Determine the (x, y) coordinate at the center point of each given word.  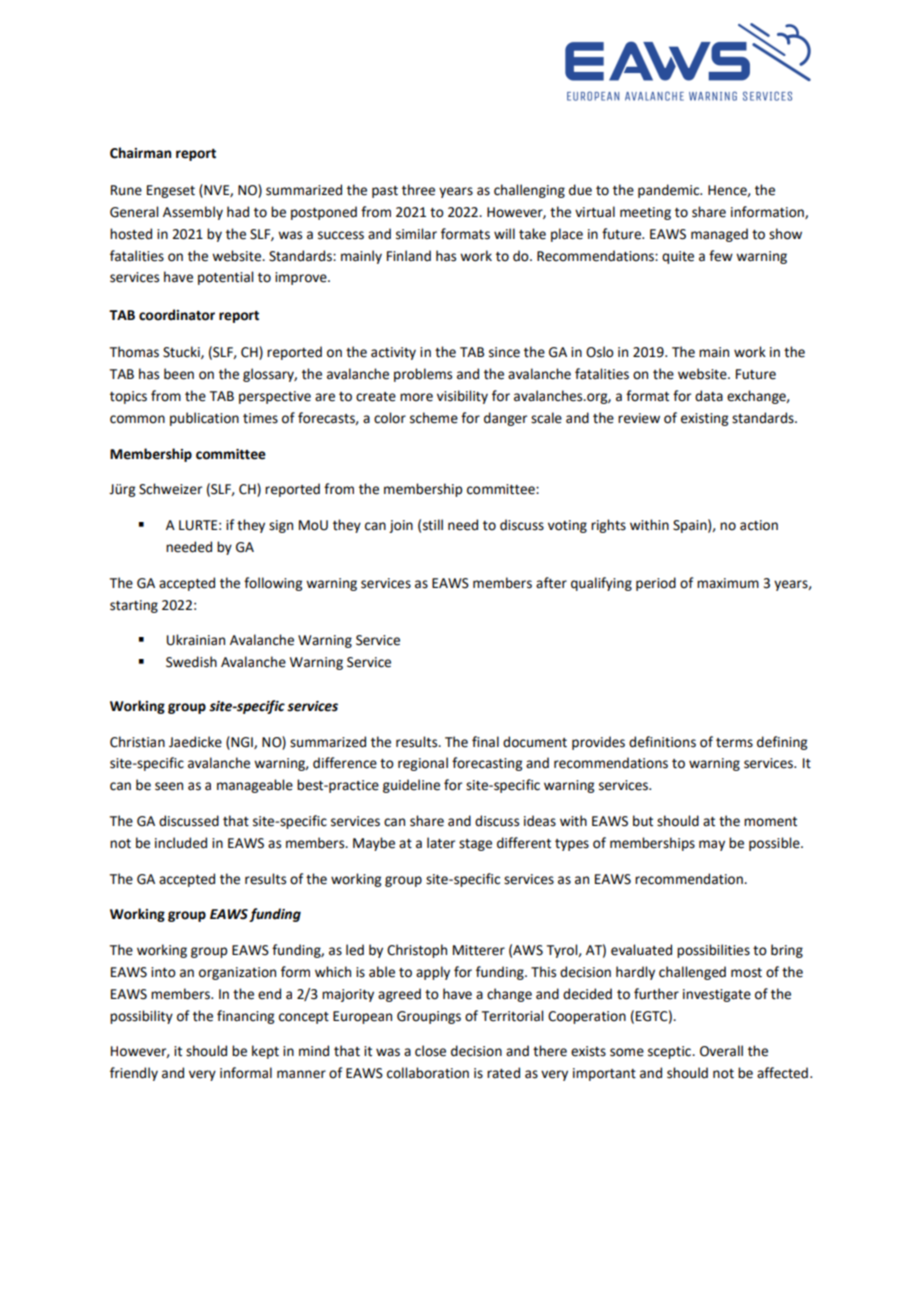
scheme (434, 418)
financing (245, 1017)
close (430, 1051)
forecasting (487, 764)
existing (704, 419)
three (418, 190)
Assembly (193, 213)
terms (734, 743)
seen (169, 786)
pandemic (670, 191)
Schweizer (170, 489)
